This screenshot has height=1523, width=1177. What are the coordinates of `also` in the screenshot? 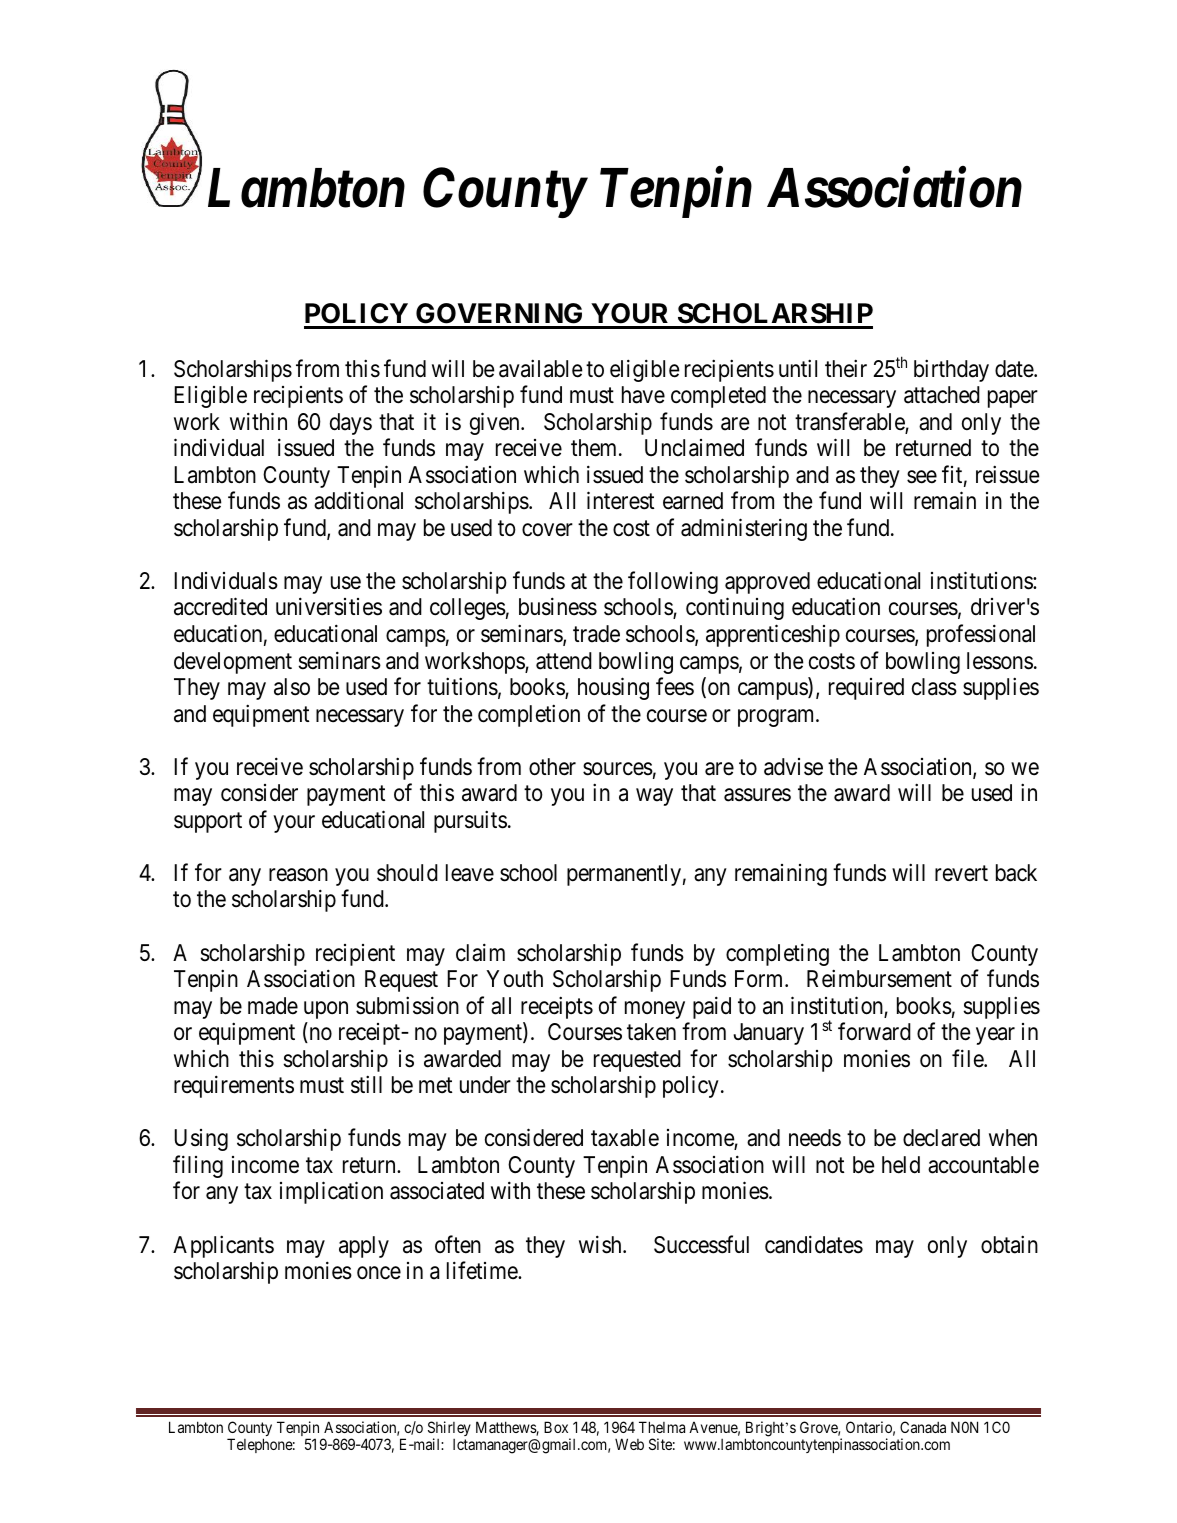 It's located at (292, 687).
